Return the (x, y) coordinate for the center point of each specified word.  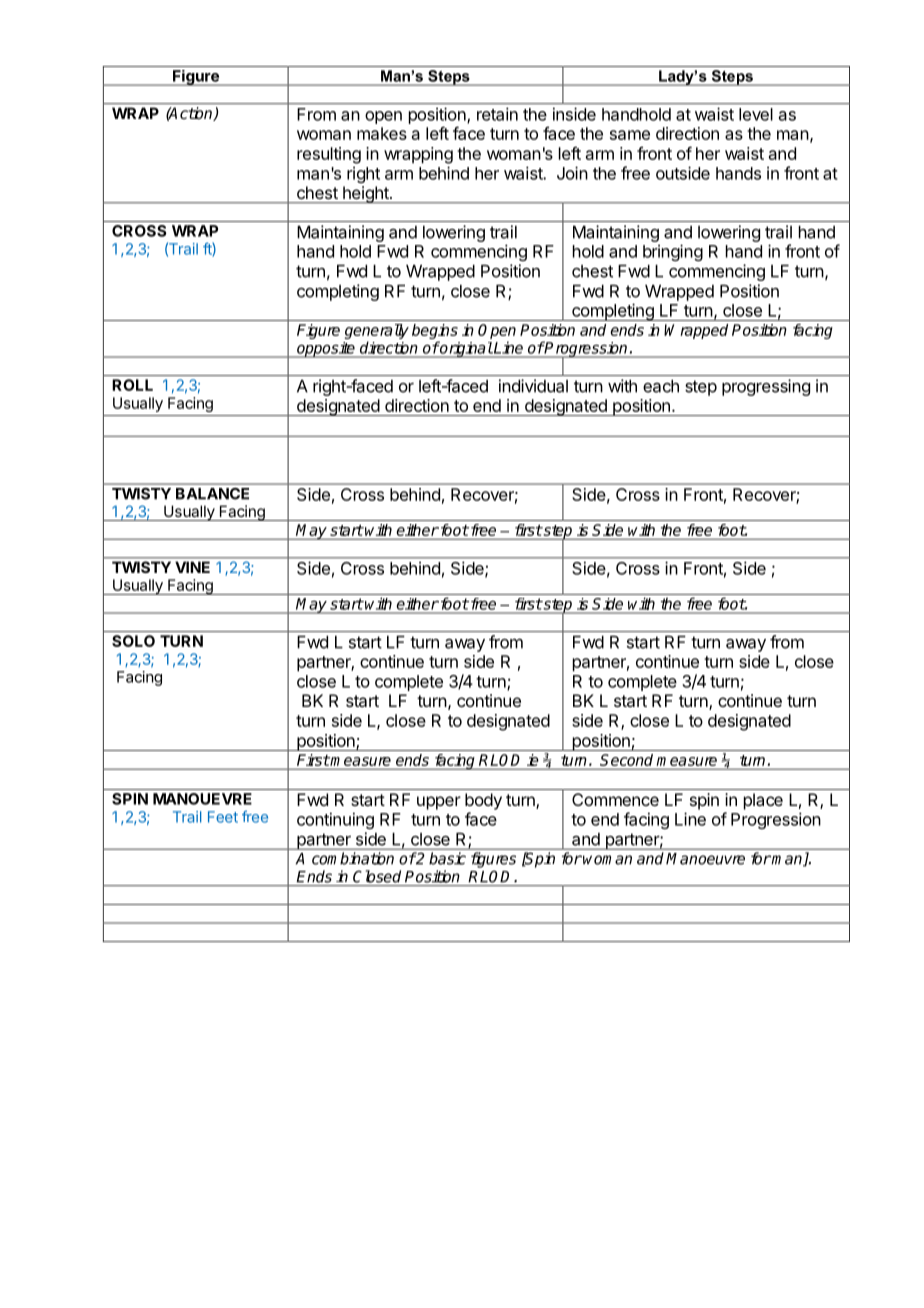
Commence (615, 799)
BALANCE (212, 493)
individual (533, 386)
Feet (223, 817)
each (661, 386)
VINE (192, 567)
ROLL (132, 385)
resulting (329, 155)
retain (497, 114)
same (630, 135)
